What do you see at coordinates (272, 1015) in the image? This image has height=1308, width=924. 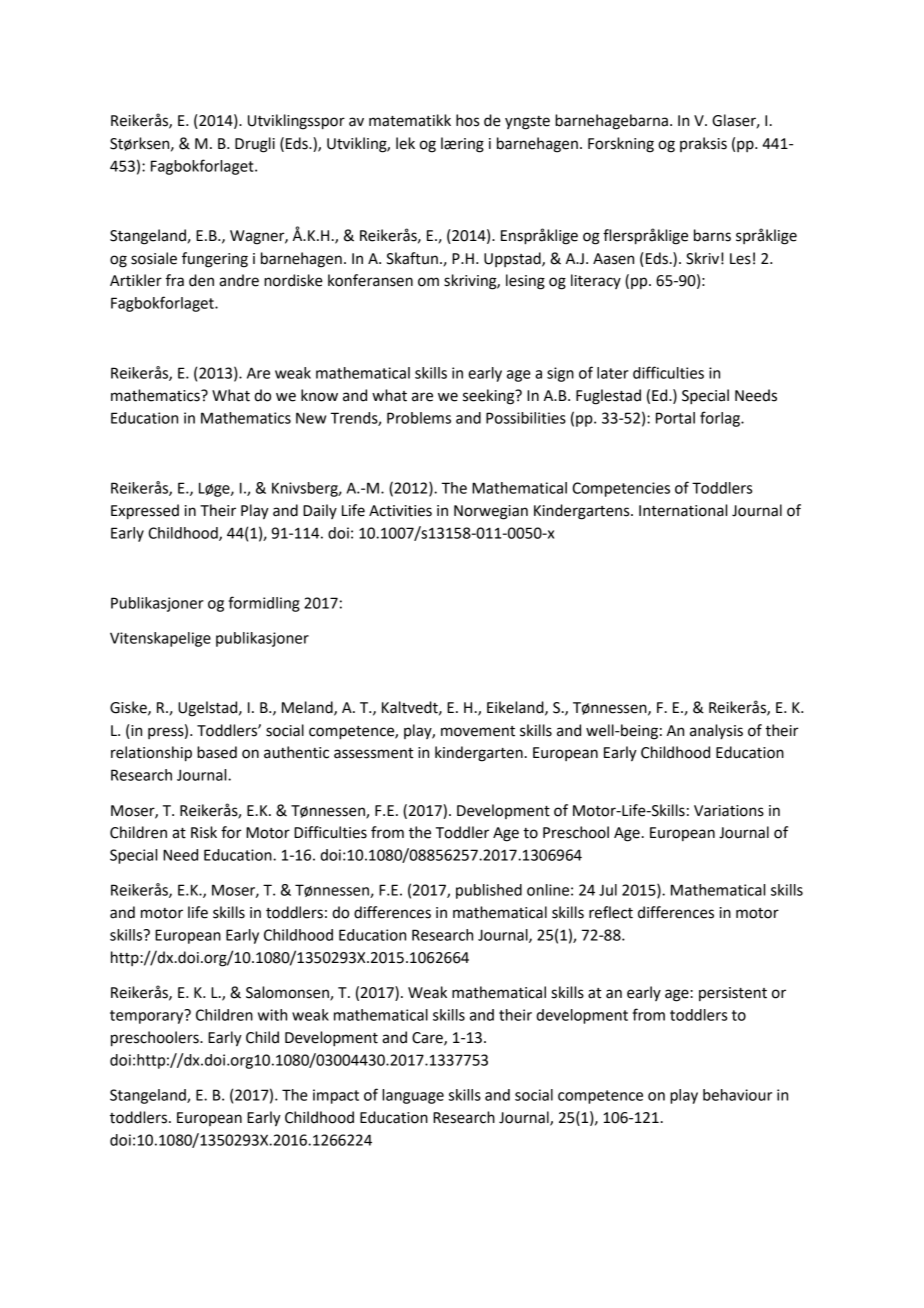 I see `with` at bounding box center [272, 1015].
